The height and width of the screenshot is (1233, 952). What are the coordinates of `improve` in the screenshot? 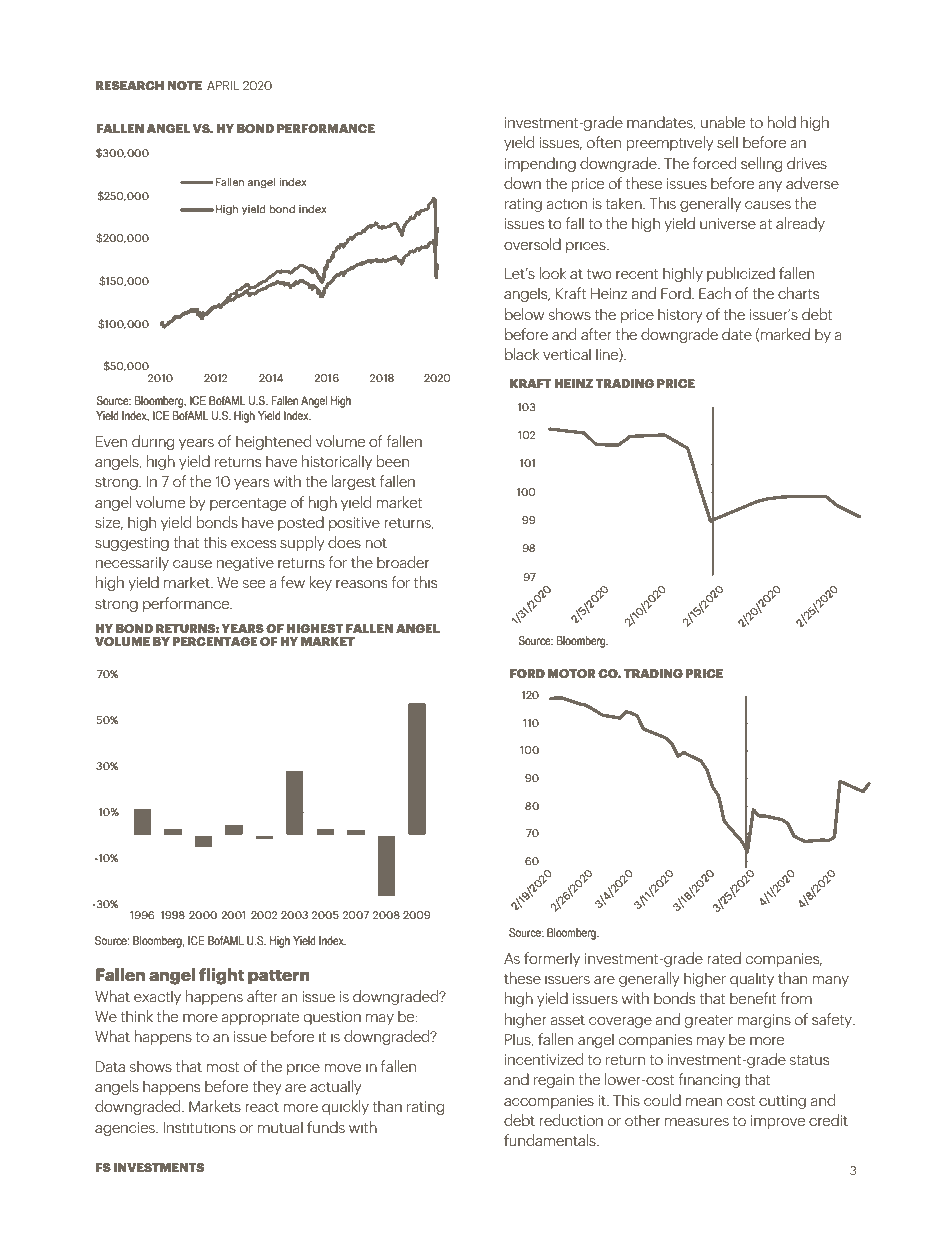 It's located at (778, 1122).
